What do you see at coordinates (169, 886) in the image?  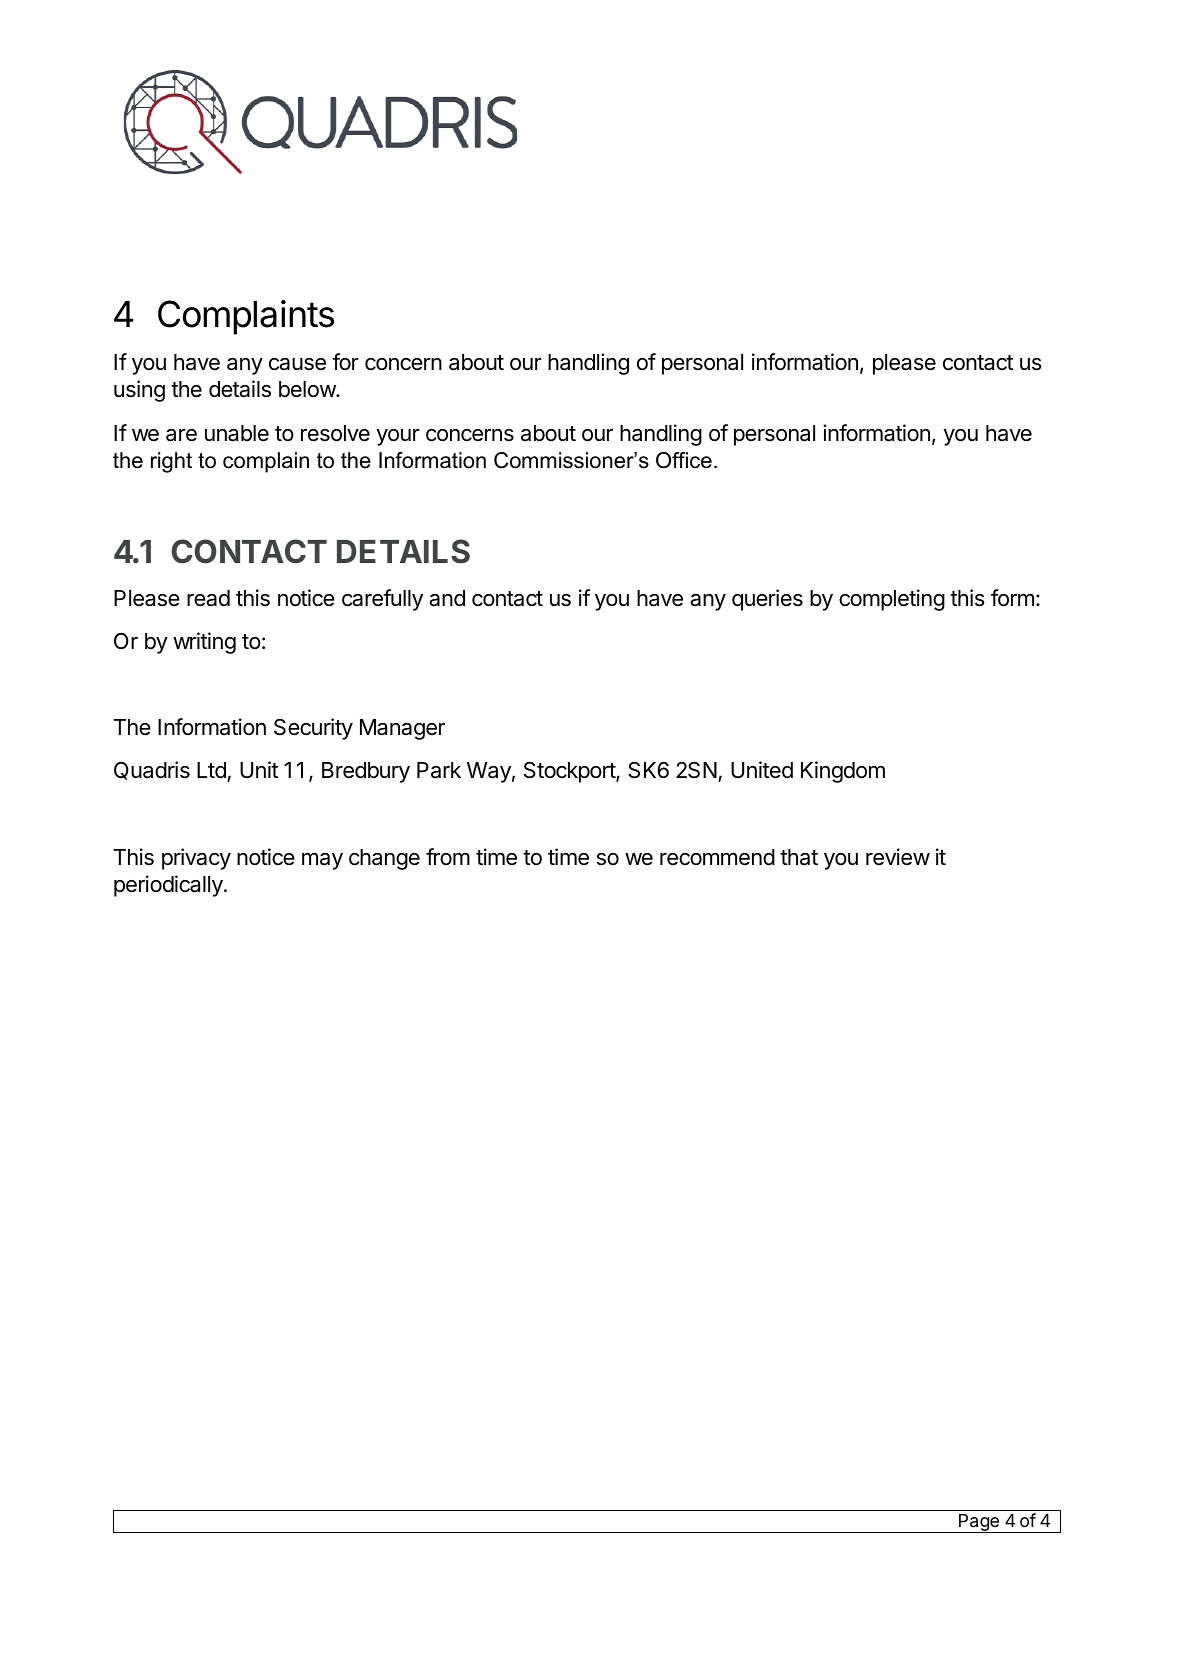 I see `periodically` at bounding box center [169, 886].
